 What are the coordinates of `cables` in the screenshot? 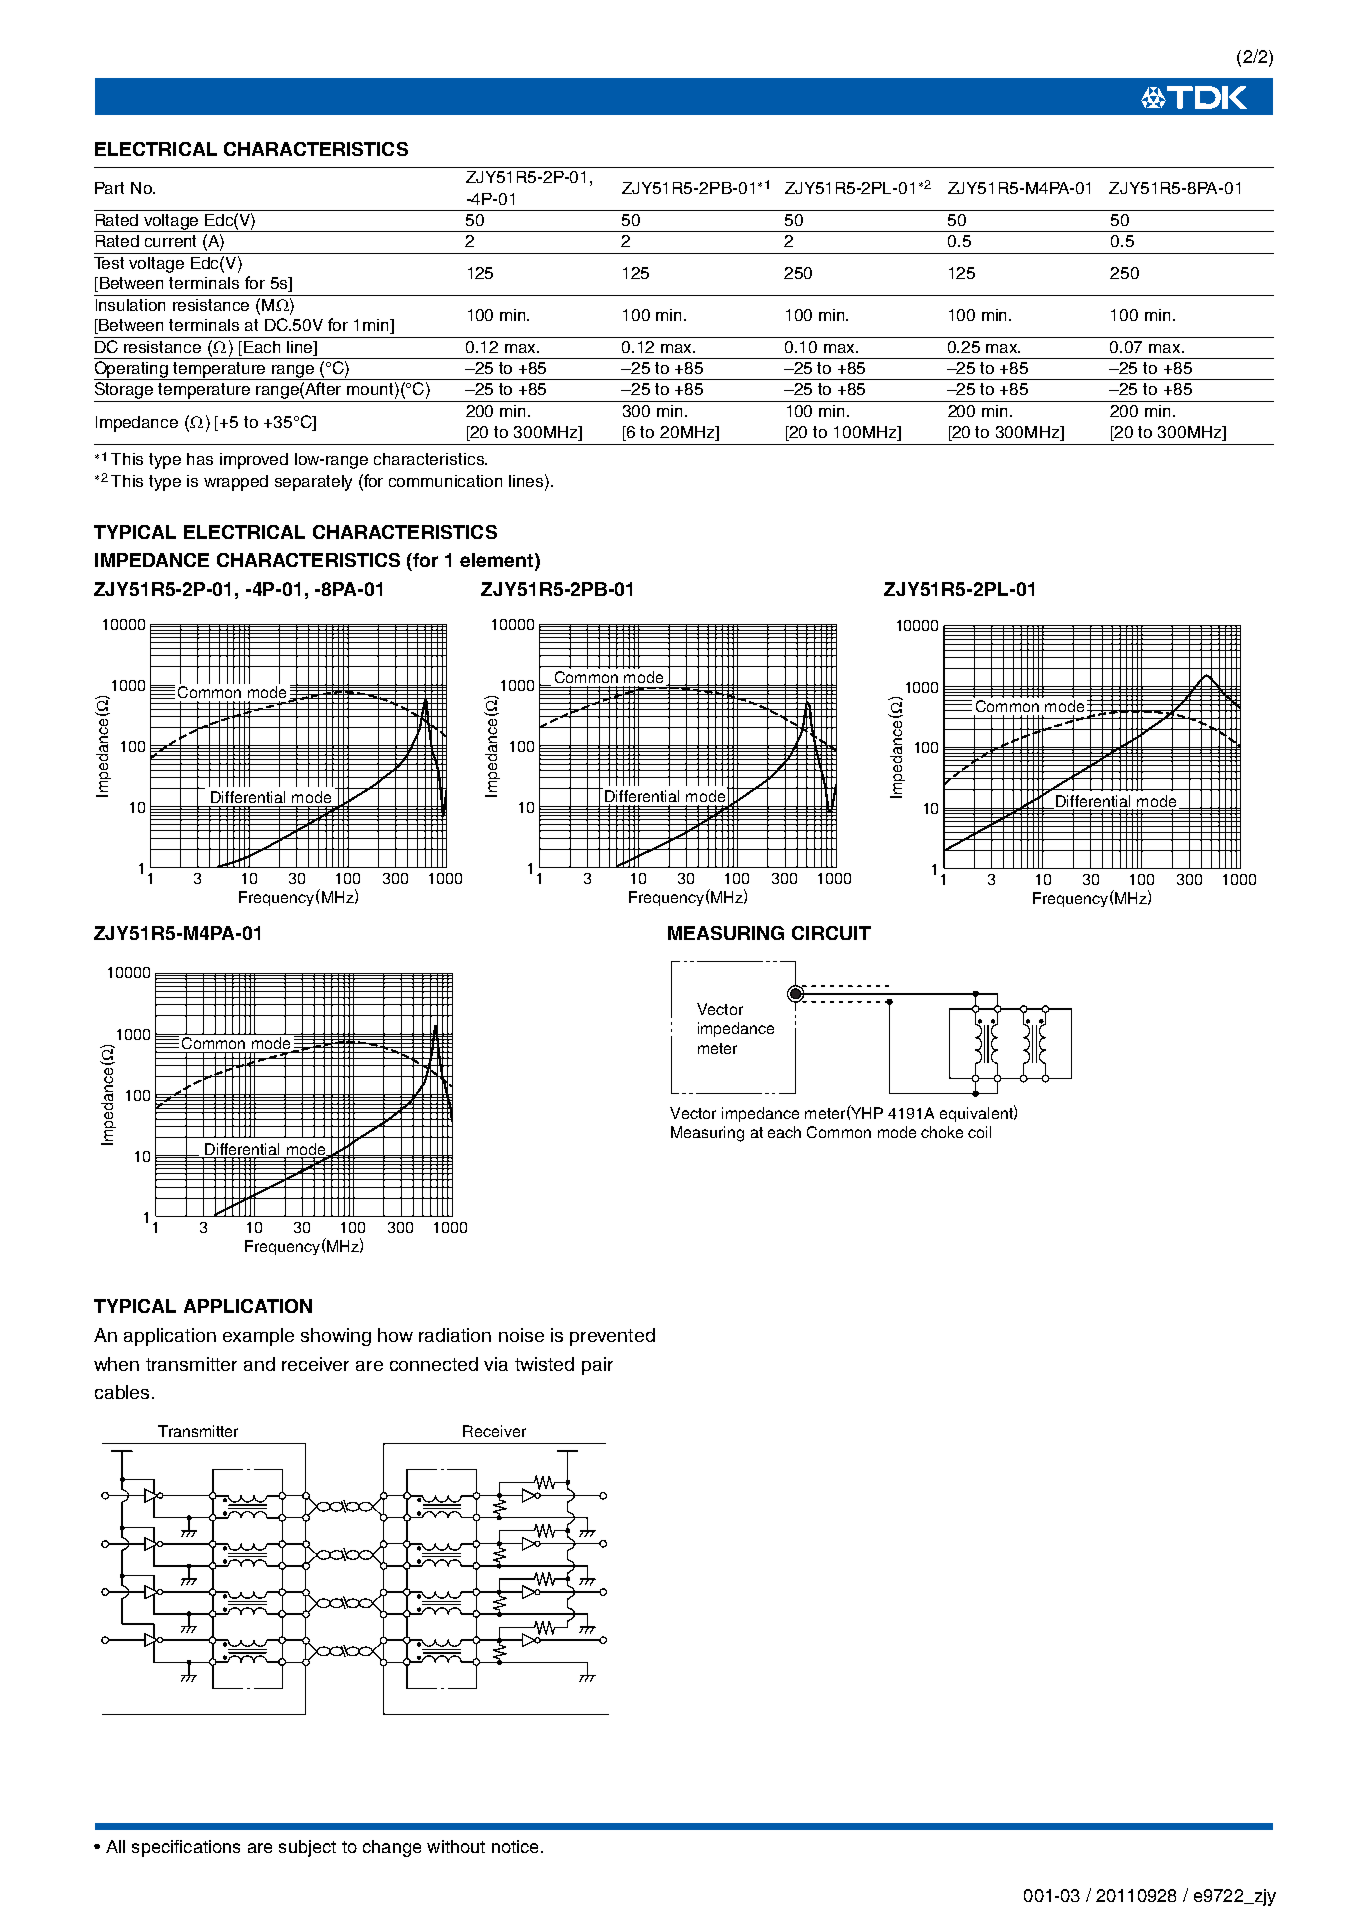 It's located at (122, 1392).
